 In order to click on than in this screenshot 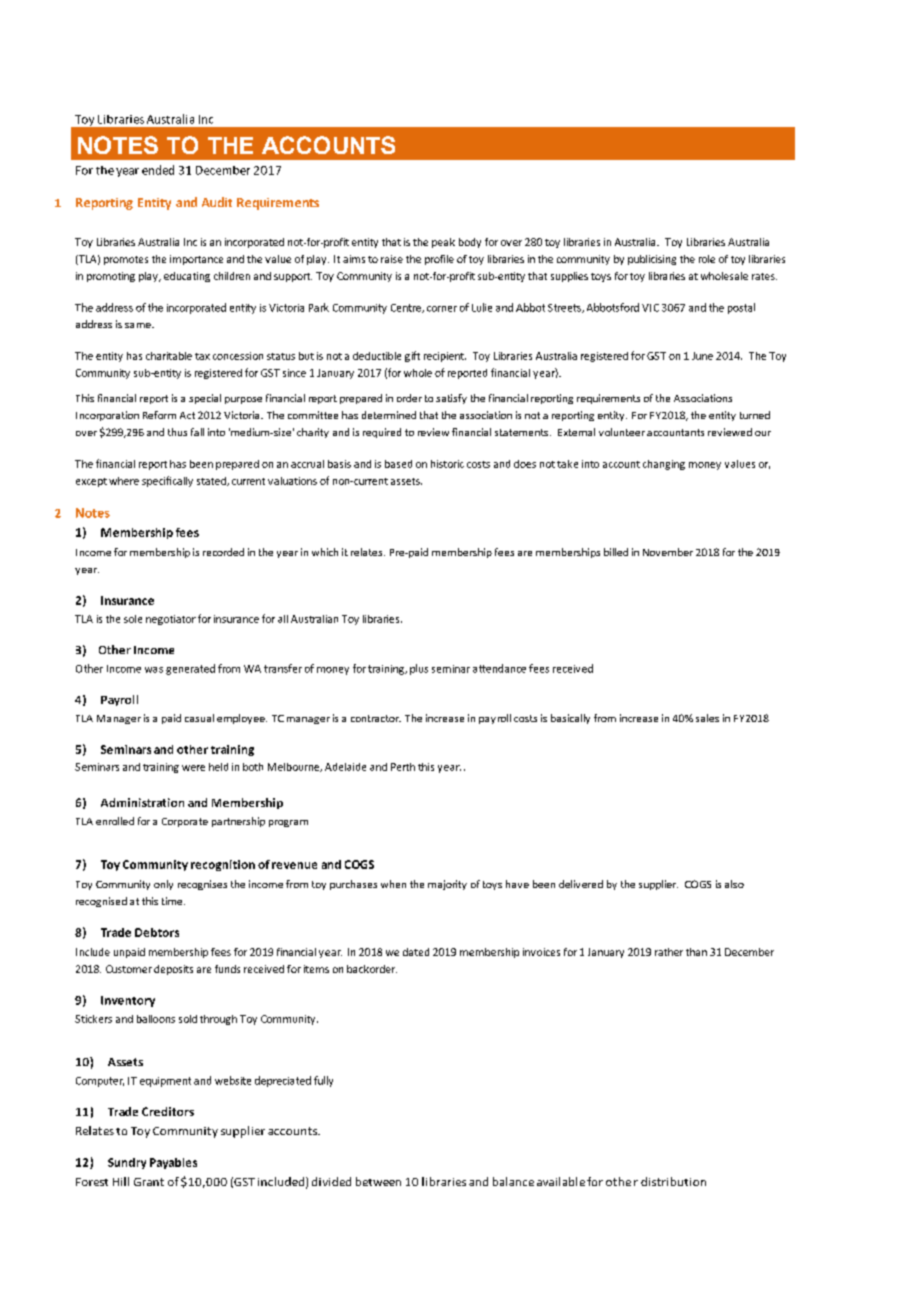, I will do `click(696, 952)`.
